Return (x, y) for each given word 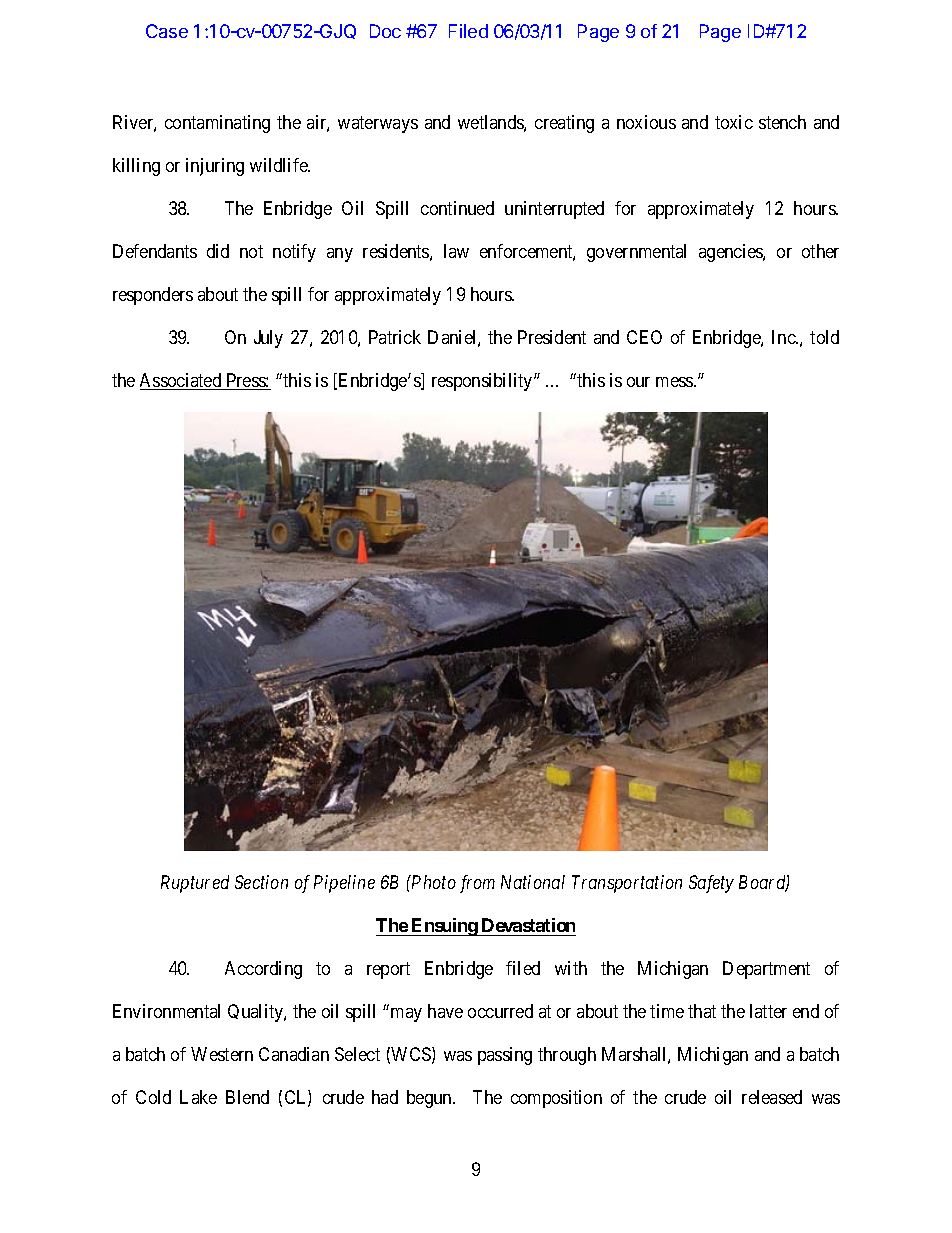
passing (505, 1056)
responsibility (483, 382)
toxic (734, 122)
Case (167, 31)
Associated (182, 381)
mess (675, 382)
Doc (385, 31)
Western (222, 1054)
